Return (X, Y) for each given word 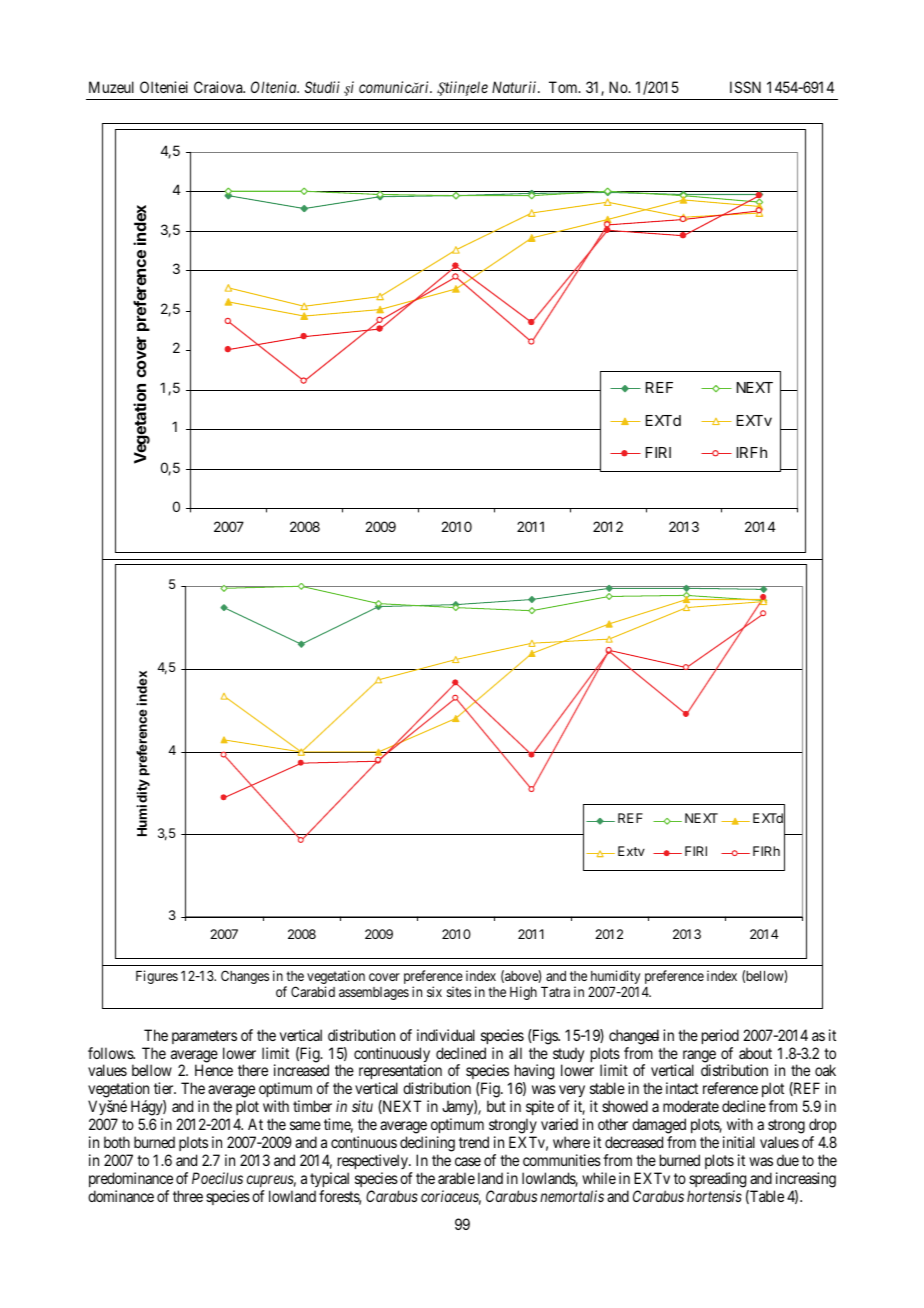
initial (739, 1142)
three (188, 1196)
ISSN (745, 87)
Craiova (219, 87)
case (468, 1161)
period (720, 1036)
